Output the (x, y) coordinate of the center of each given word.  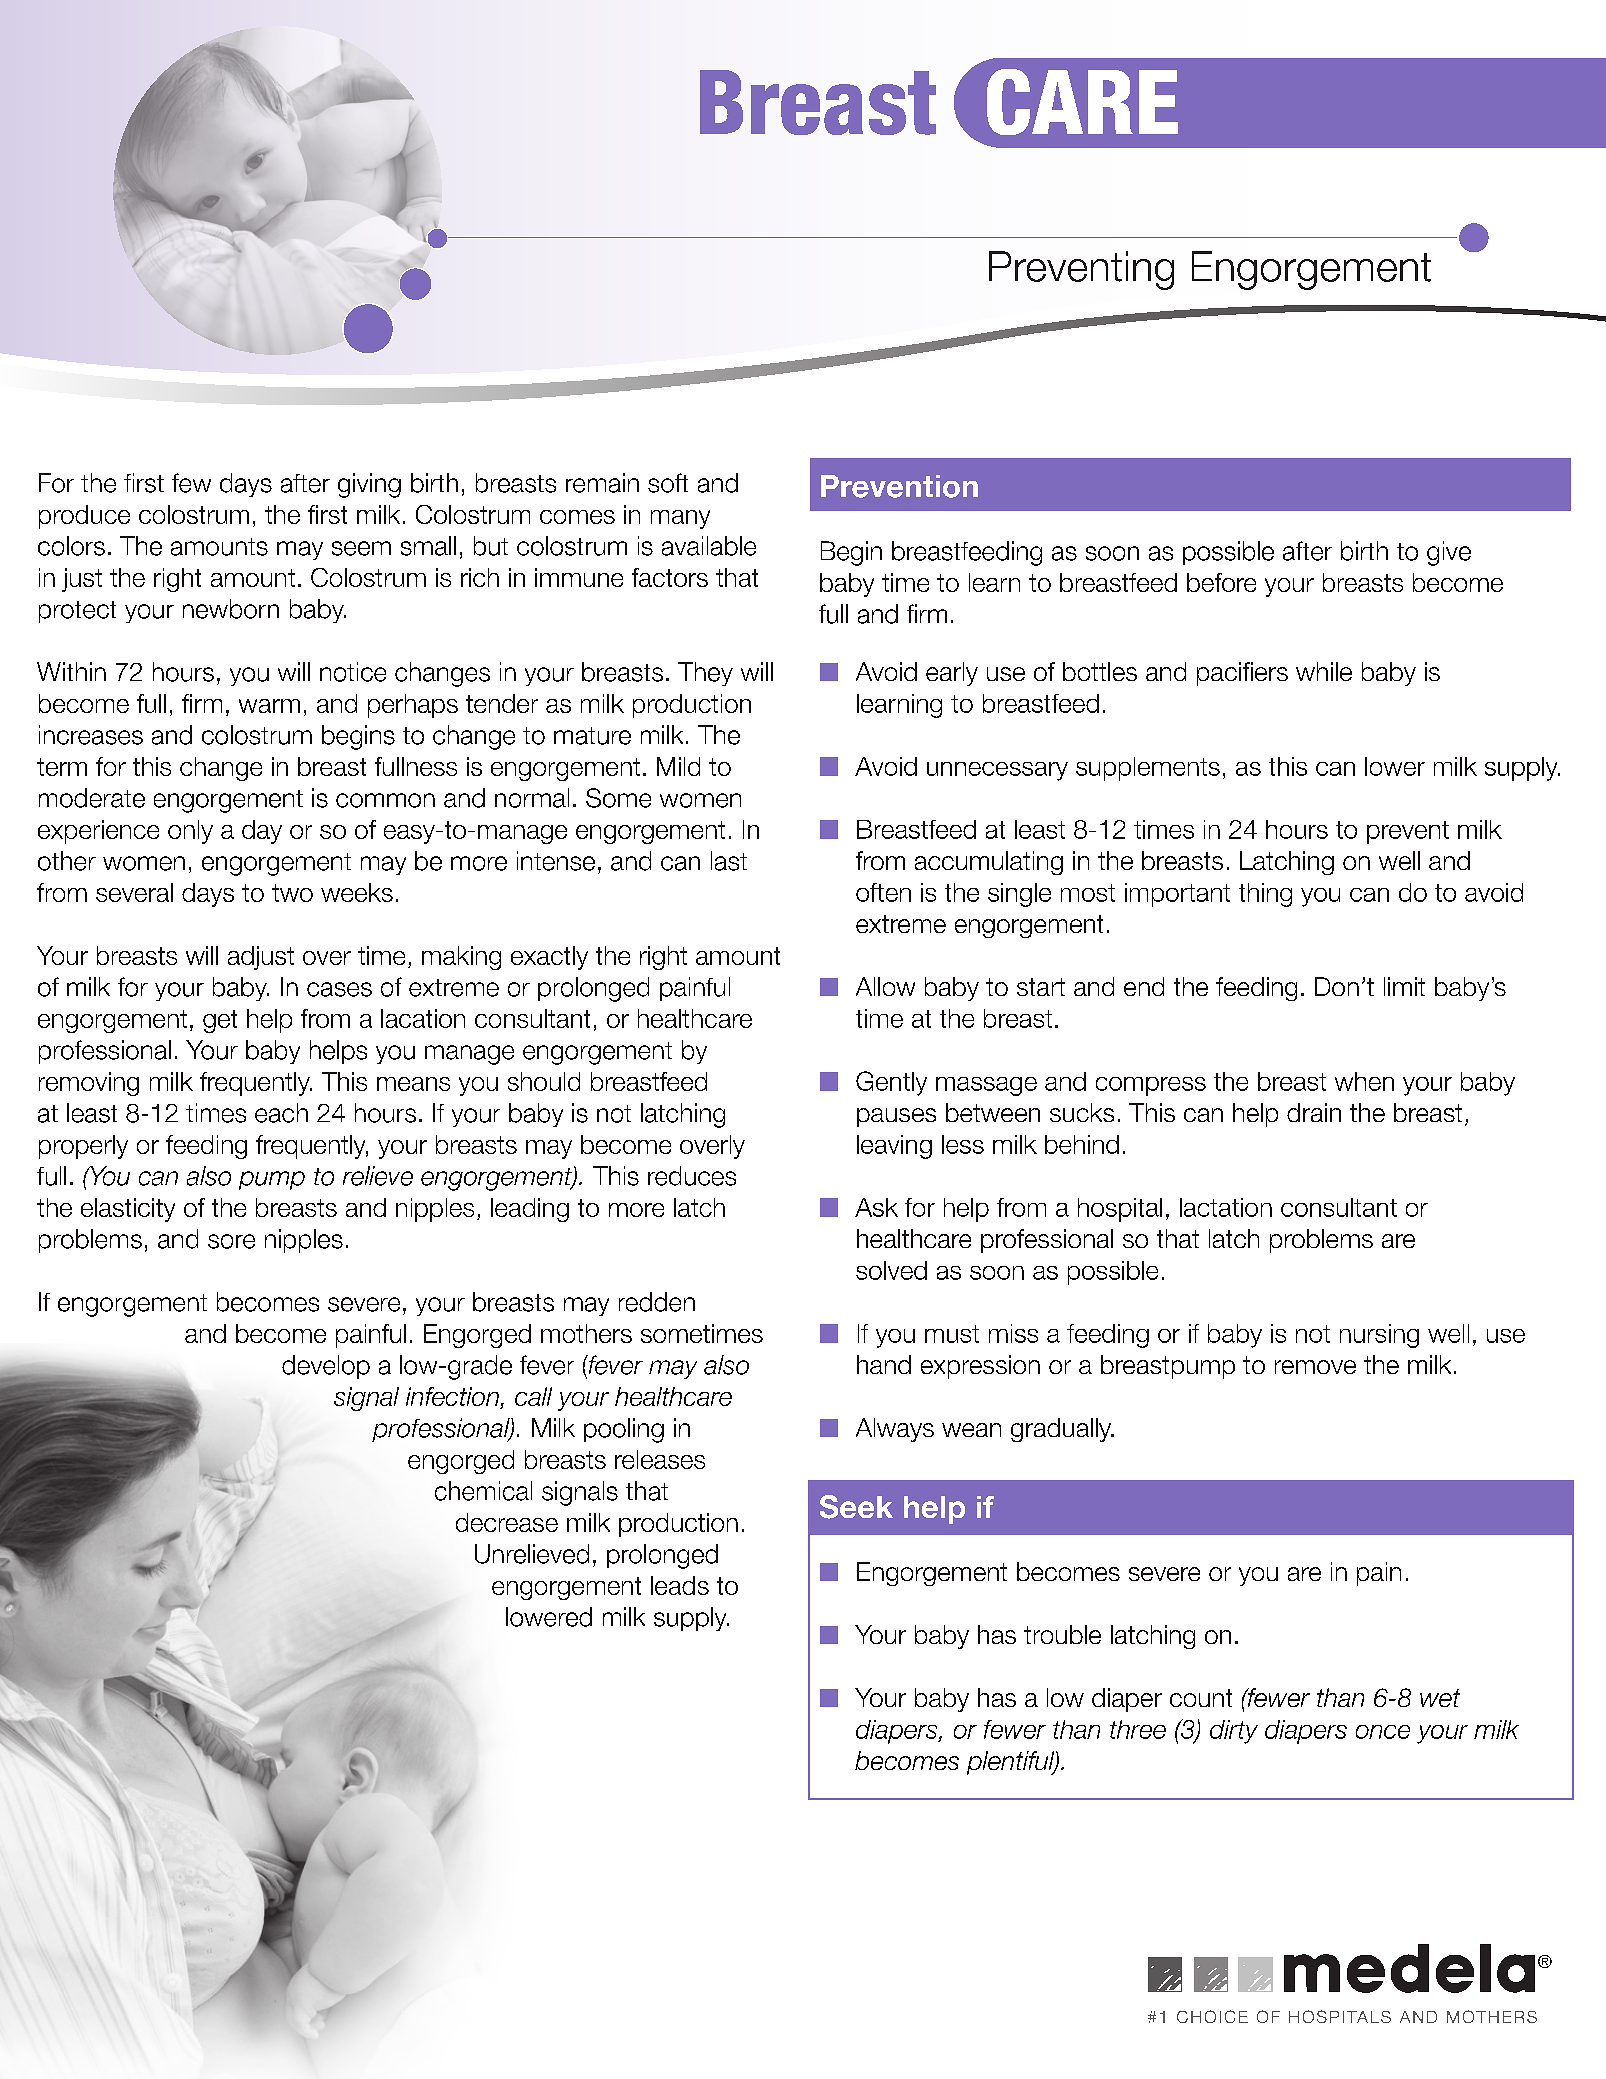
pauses (896, 1117)
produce (84, 517)
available (709, 546)
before (1221, 582)
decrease (507, 1522)
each (281, 1113)
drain (1314, 1112)
